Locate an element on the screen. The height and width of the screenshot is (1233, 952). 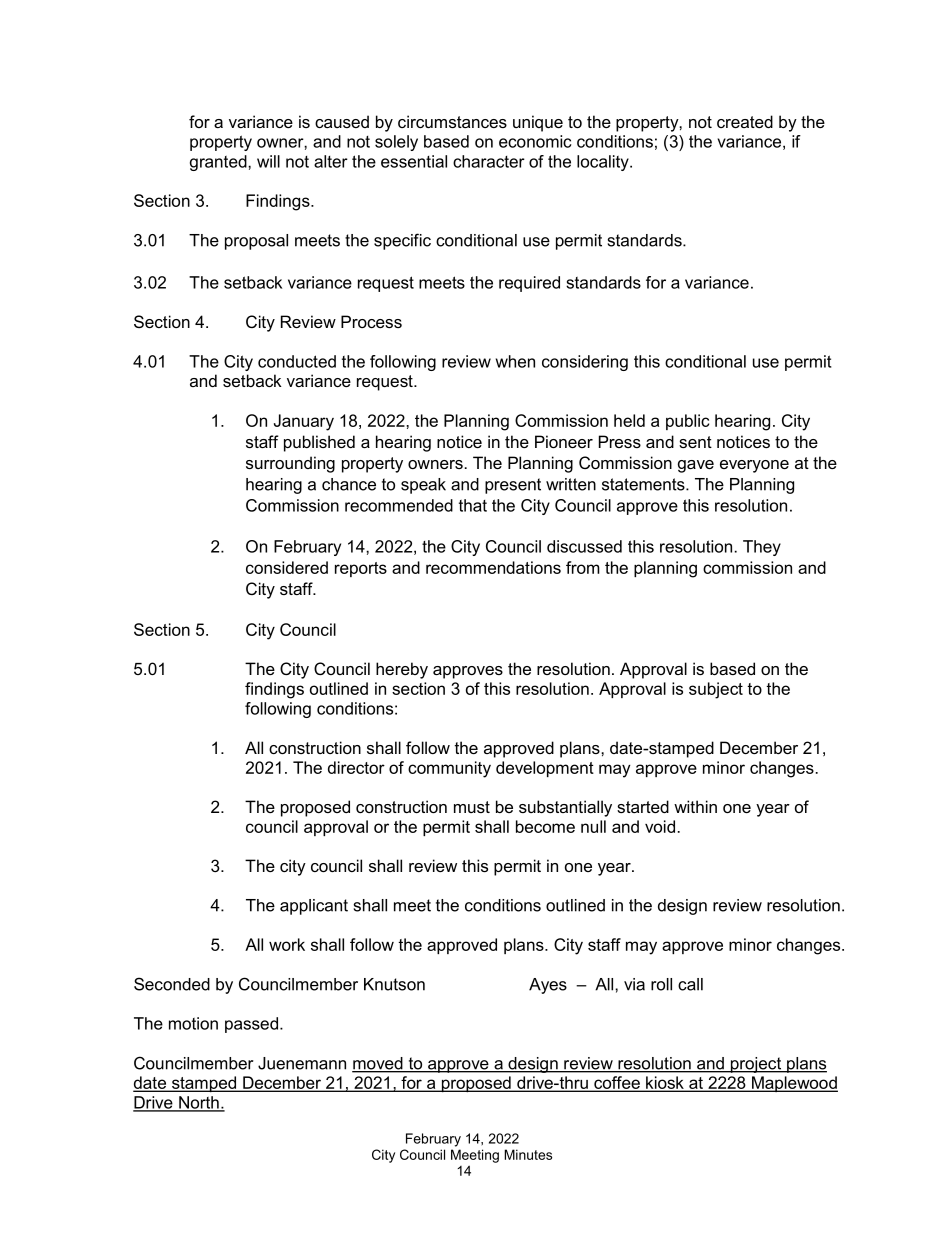
hereby is located at coordinates (402, 670).
